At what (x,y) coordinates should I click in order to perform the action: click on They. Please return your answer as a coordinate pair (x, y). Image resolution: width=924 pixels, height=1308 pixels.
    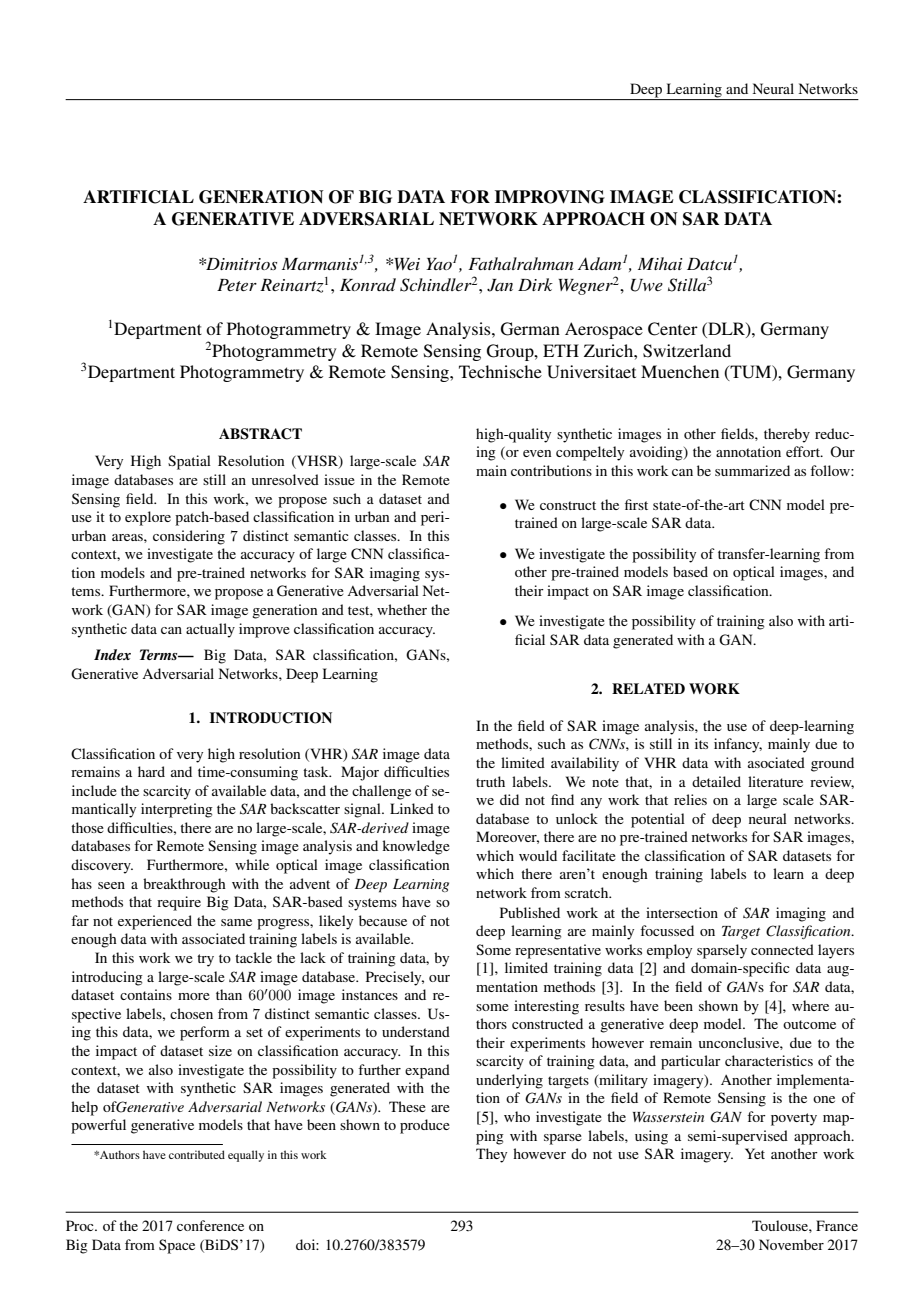
    Looking at the image, I should click on (491, 1155).
